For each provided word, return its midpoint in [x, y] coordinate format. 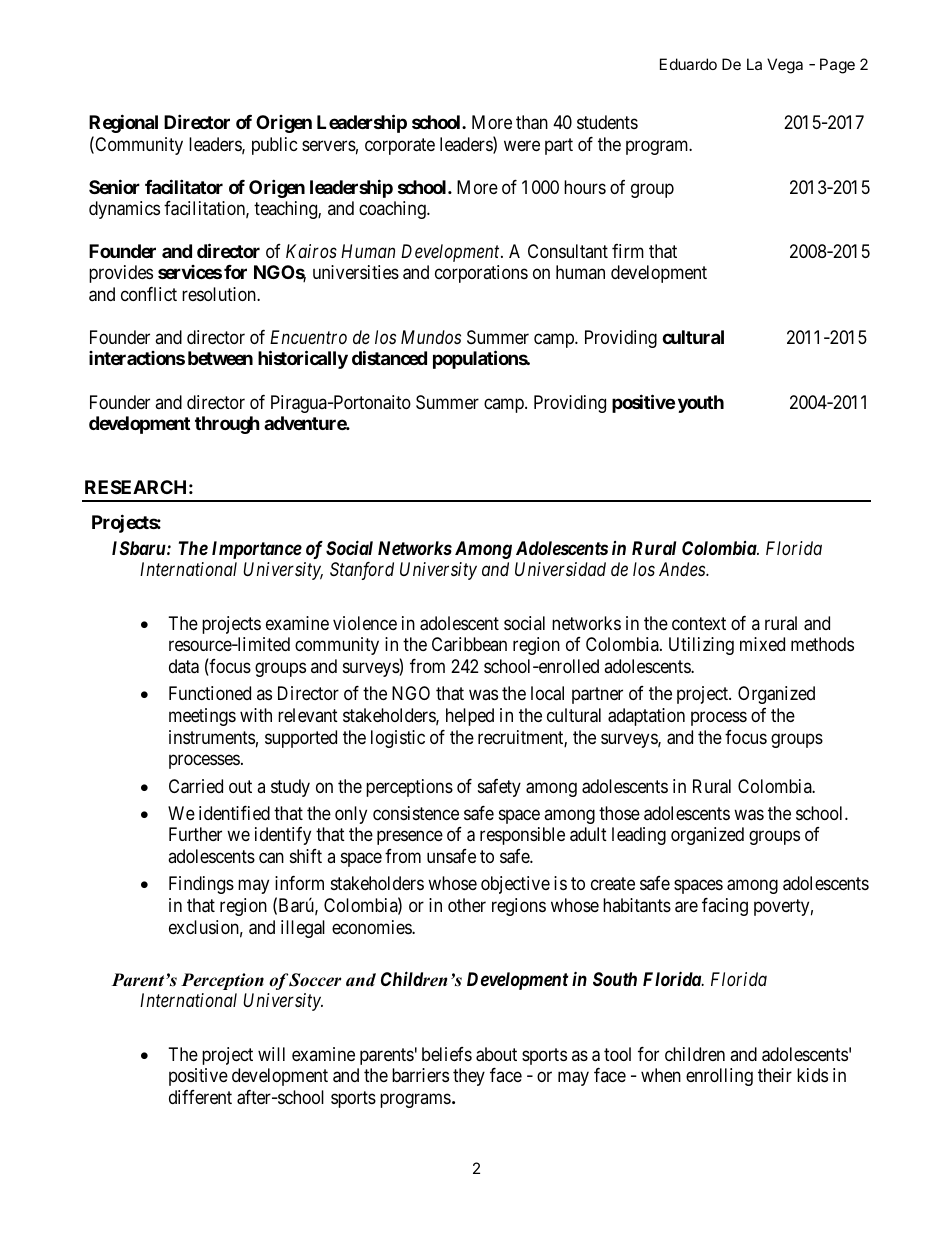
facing [725, 907]
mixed [762, 644]
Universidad [560, 569]
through [227, 425]
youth [701, 404]
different [200, 1097]
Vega [785, 66]
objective [515, 885]
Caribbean [469, 644]
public [275, 146]
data [184, 666]
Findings [201, 885]
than [532, 122]
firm [628, 251]
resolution [220, 294]
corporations [481, 274]
